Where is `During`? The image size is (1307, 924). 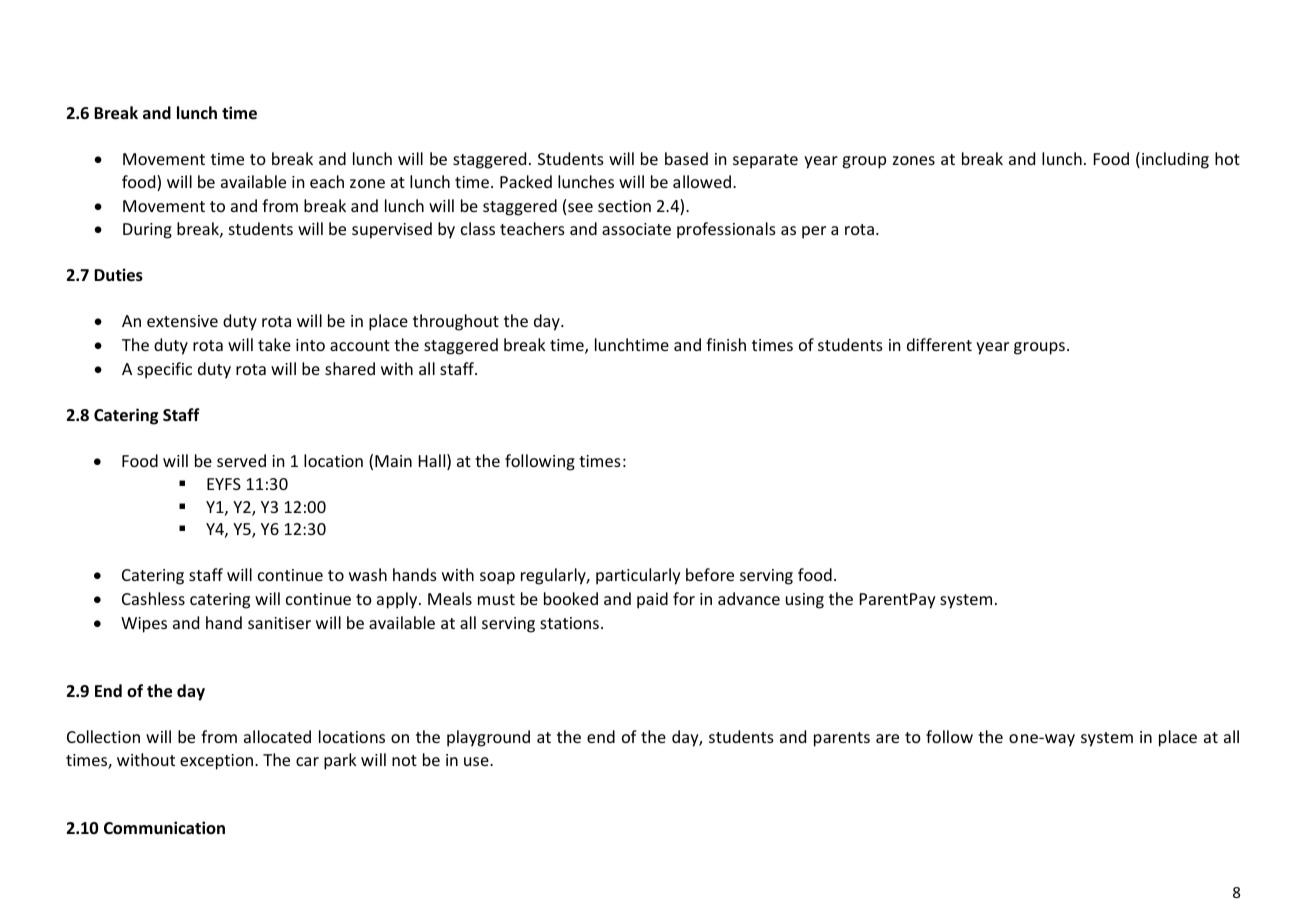
During is located at coordinates (147, 231).
